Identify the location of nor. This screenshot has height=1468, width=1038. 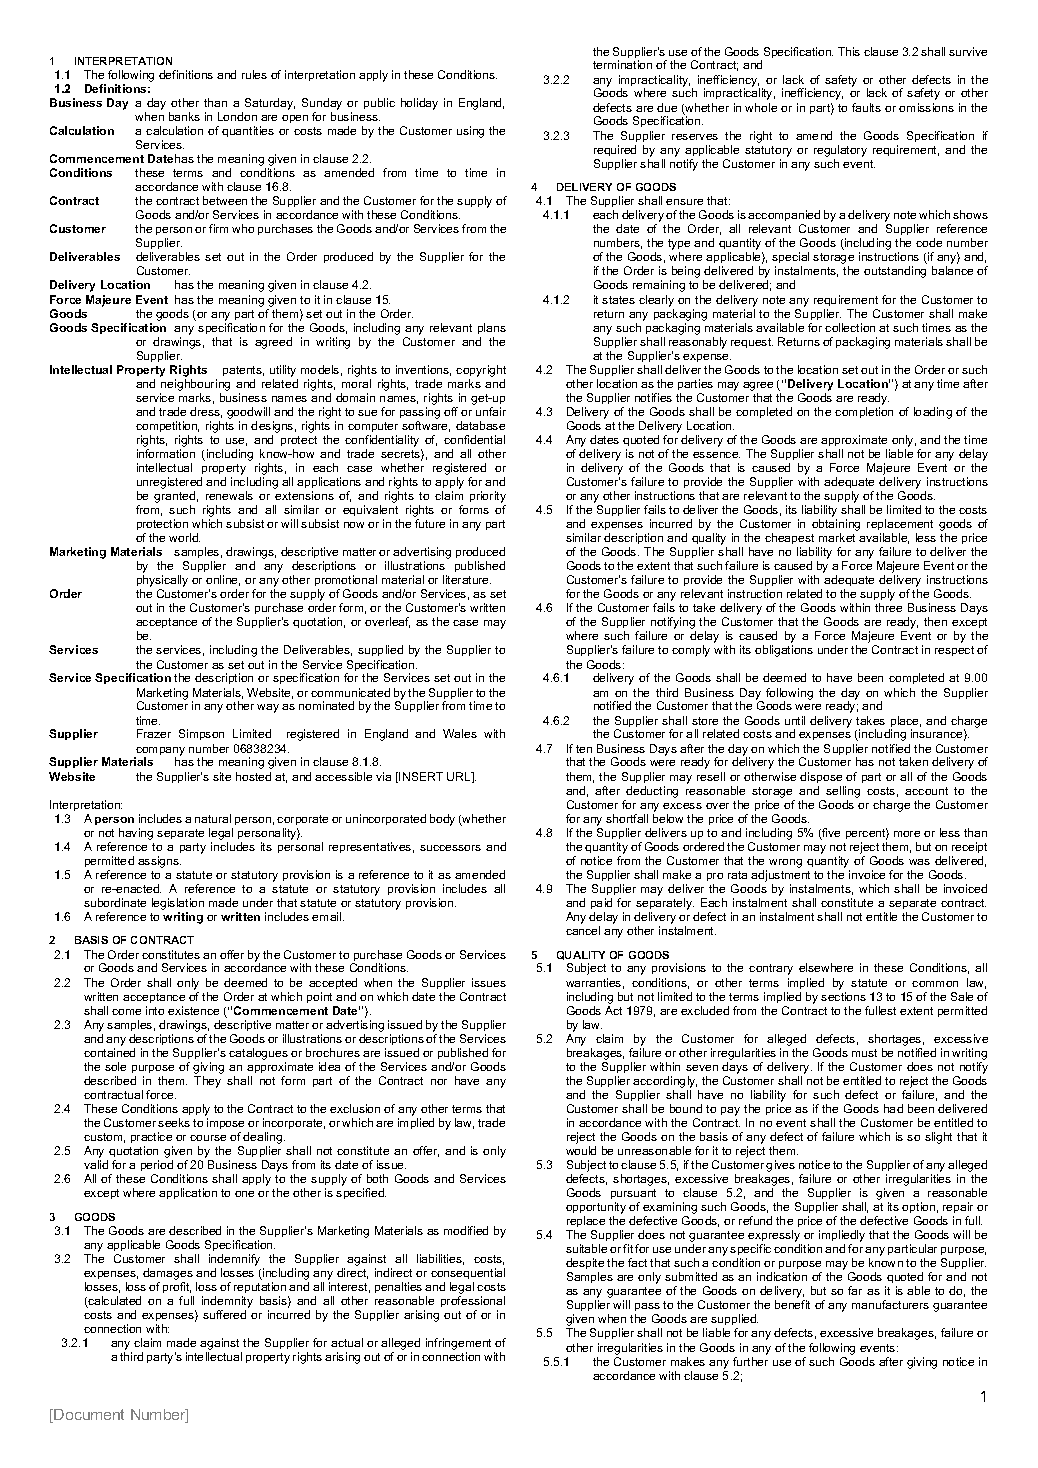
(439, 1082).
